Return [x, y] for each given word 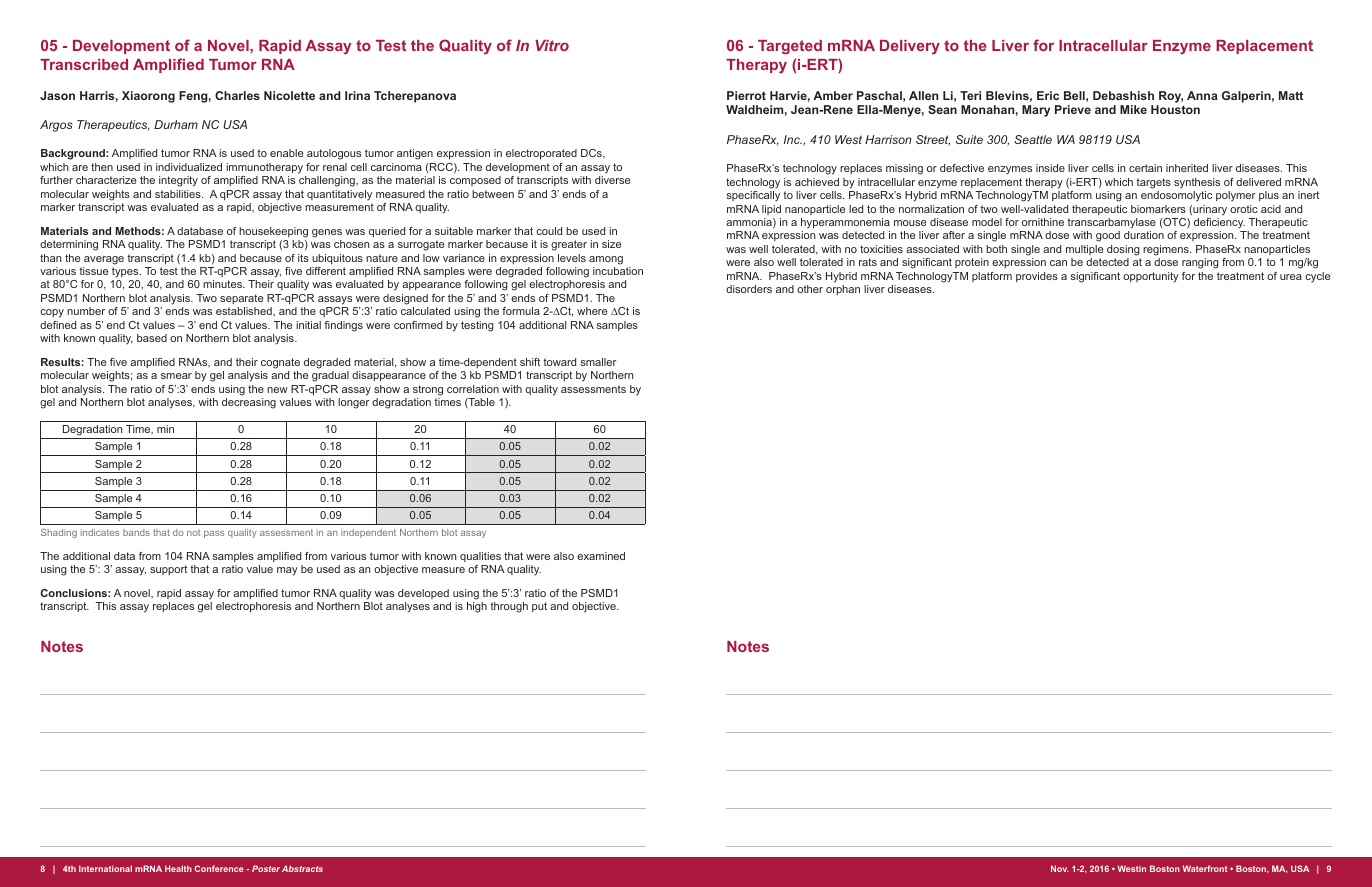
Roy [1171, 97]
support [168, 570]
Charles [237, 95]
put [539, 607]
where [592, 311]
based [152, 338]
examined [601, 556]
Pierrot [746, 95]
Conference [219, 868]
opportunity [1151, 277]
